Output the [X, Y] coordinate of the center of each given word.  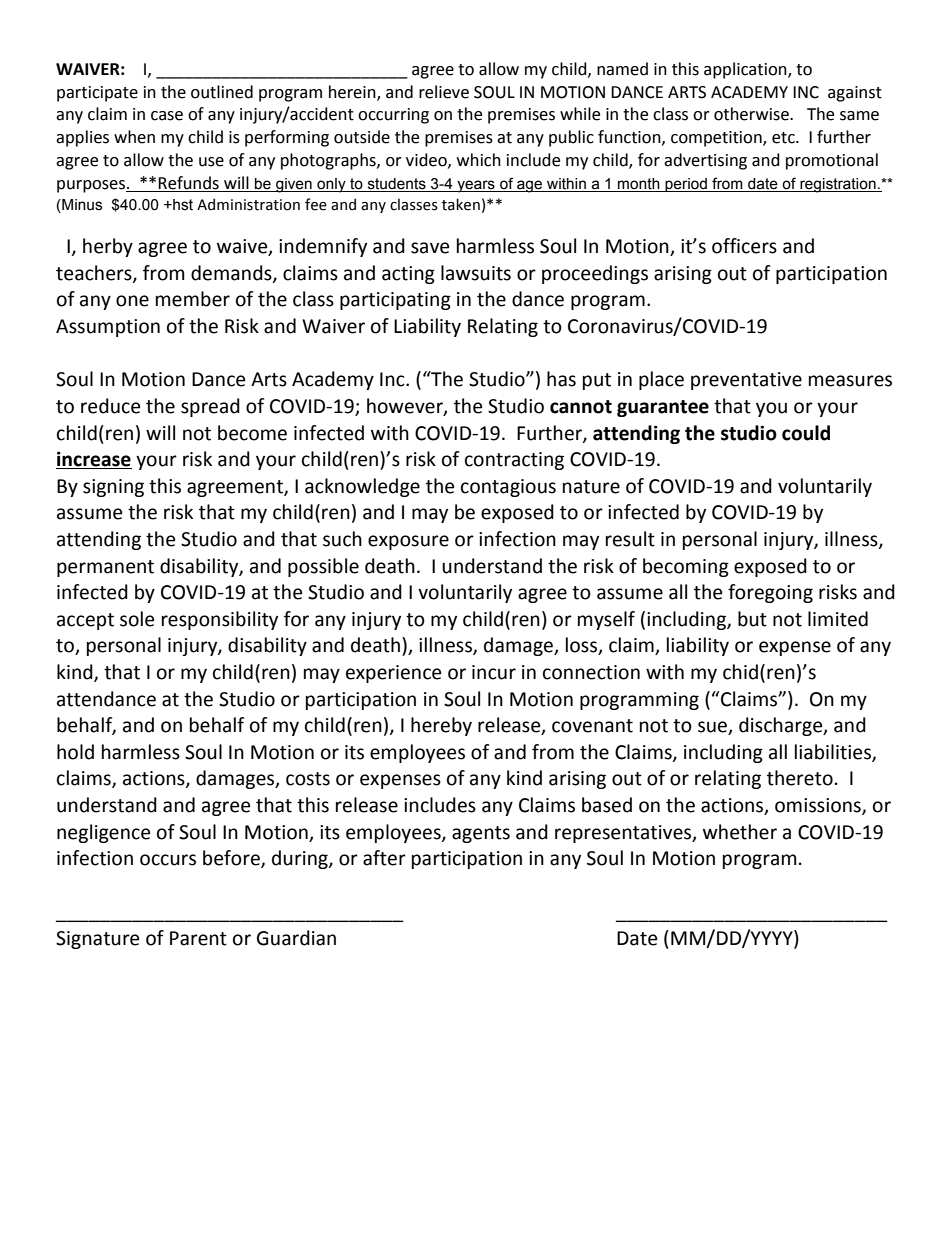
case [167, 116]
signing [113, 488]
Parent [198, 938]
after [384, 858]
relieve [444, 92]
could [806, 433]
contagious [508, 488]
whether [740, 832]
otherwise [752, 114]
